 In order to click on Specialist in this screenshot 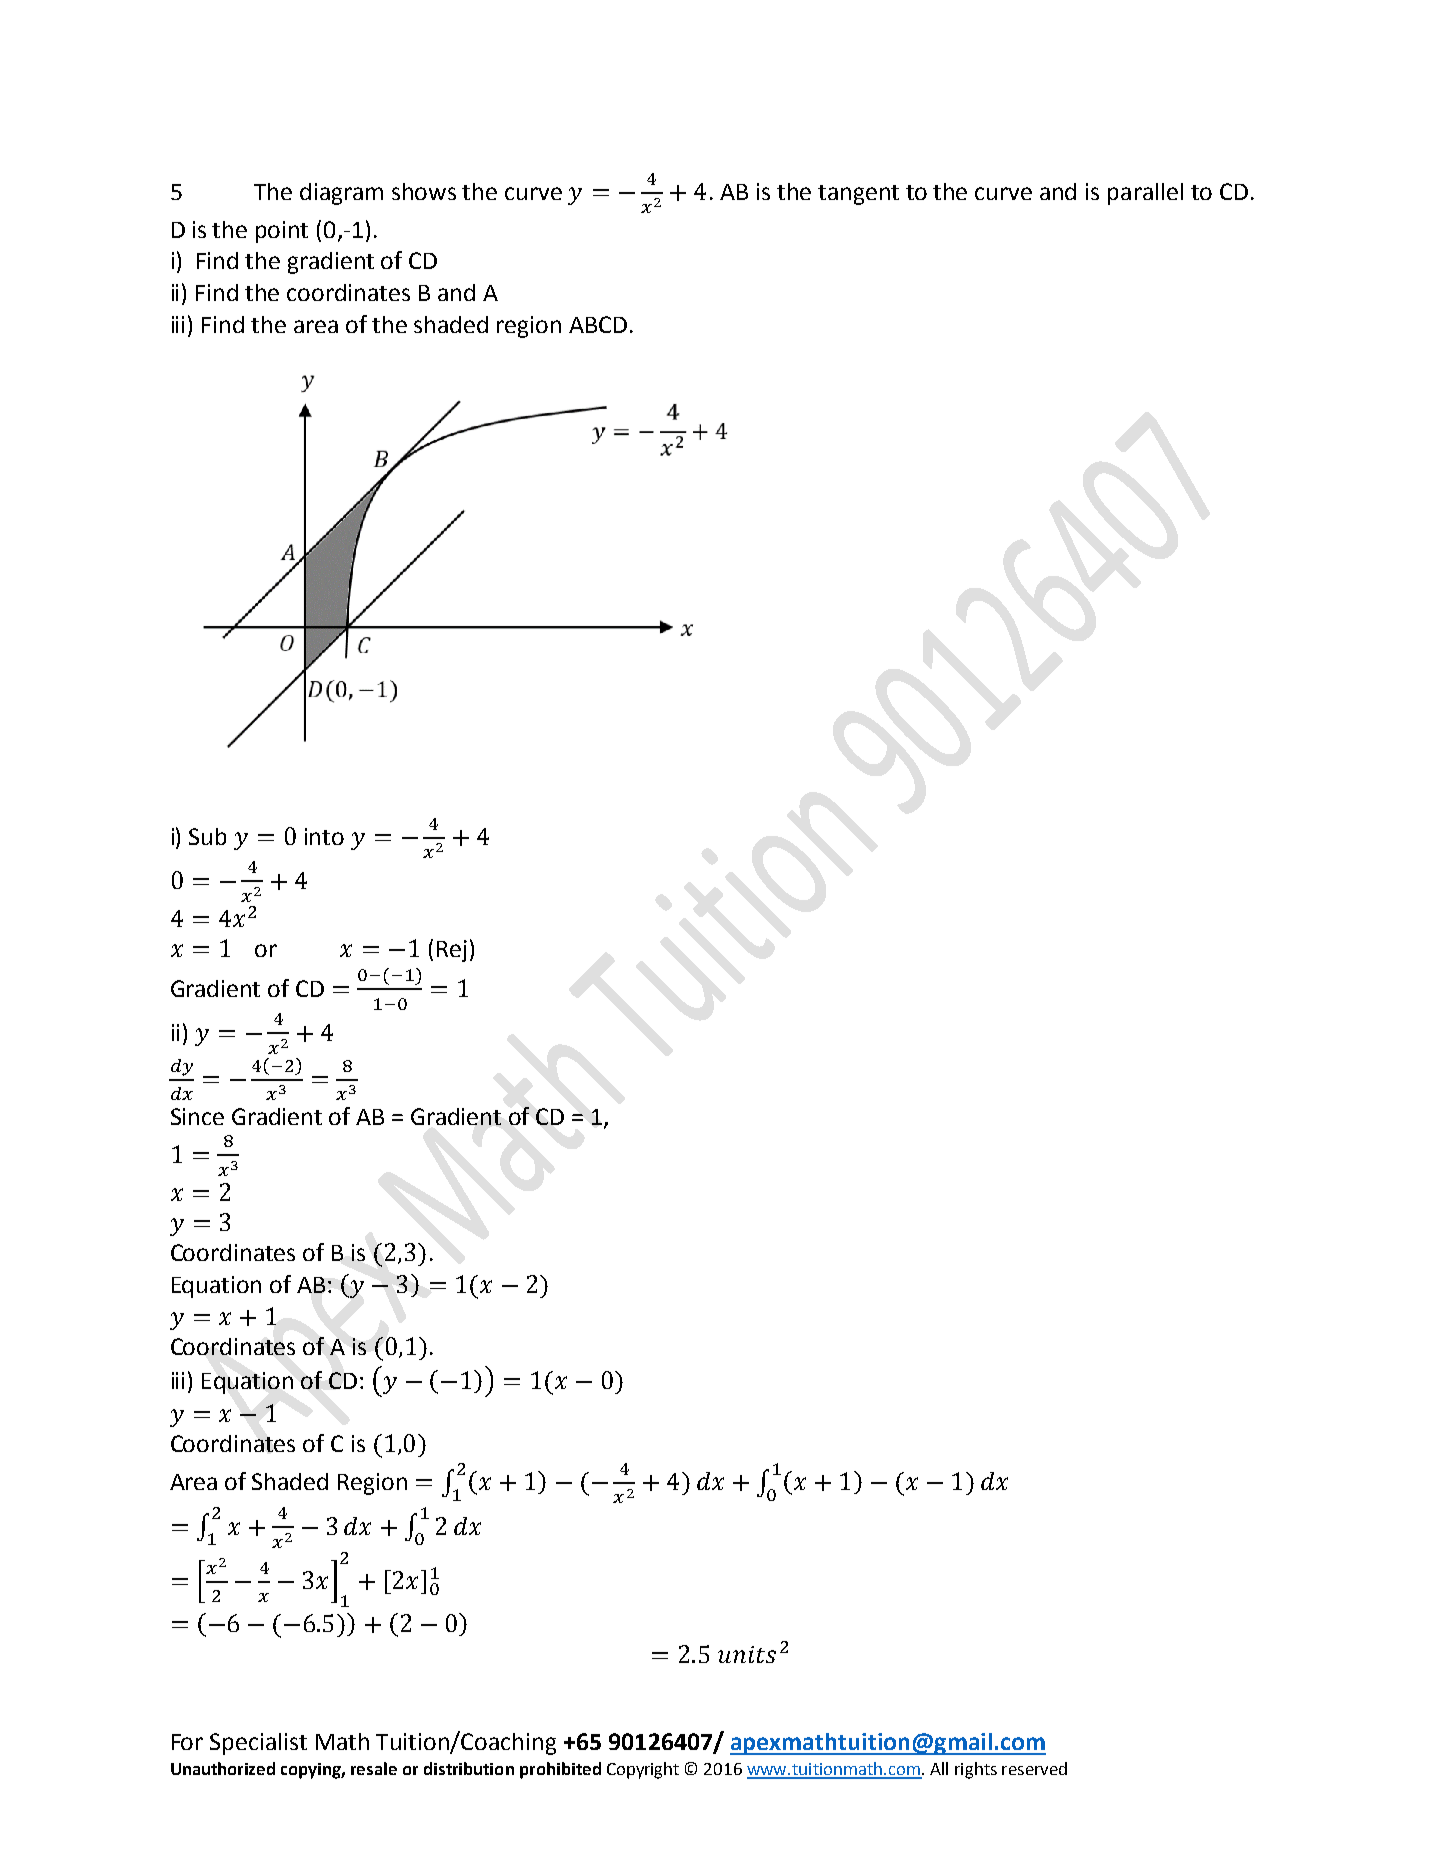, I will do `click(258, 1744)`.
